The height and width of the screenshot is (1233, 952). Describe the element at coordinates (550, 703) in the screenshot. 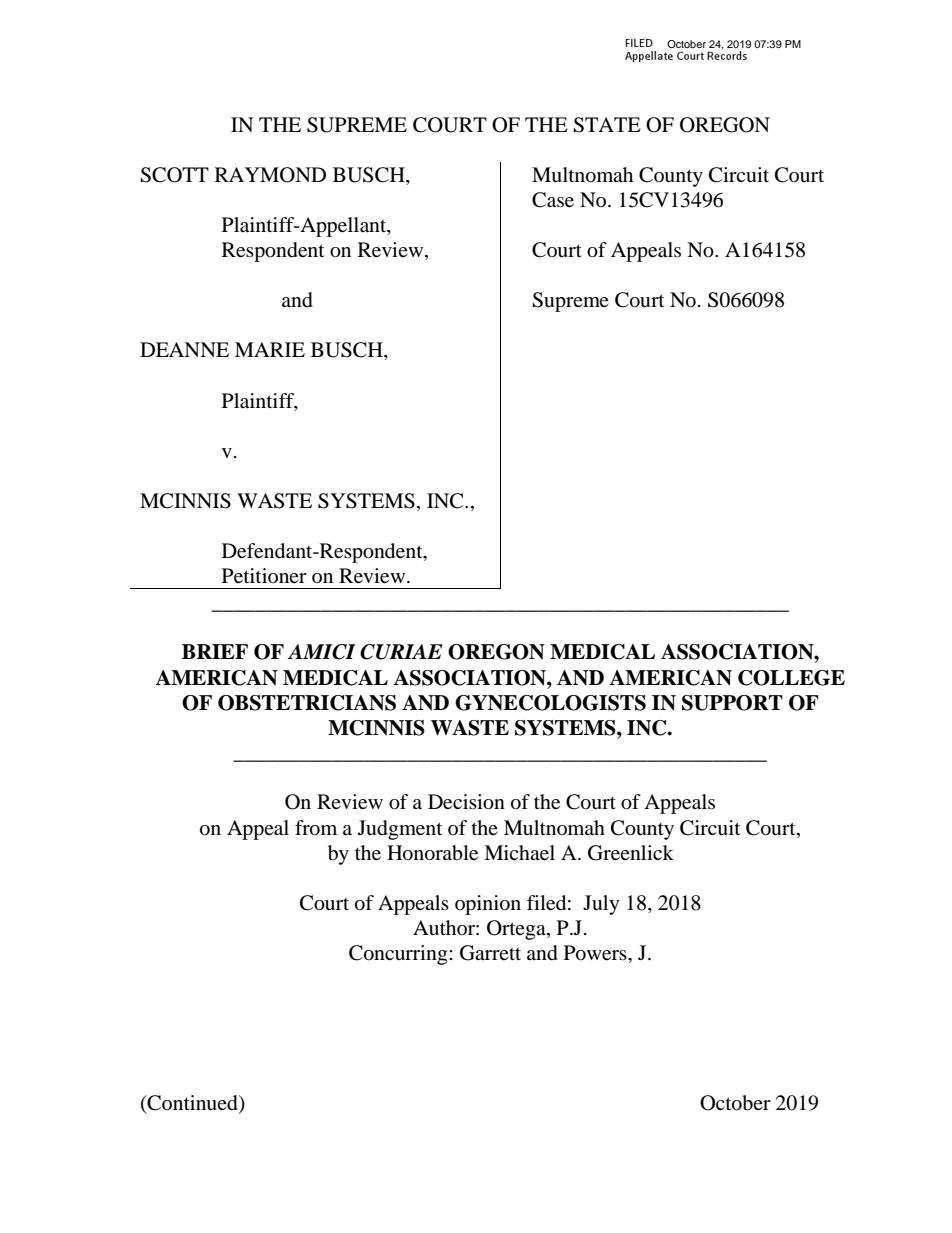

I see `GYNECOLOGISTS` at that location.
